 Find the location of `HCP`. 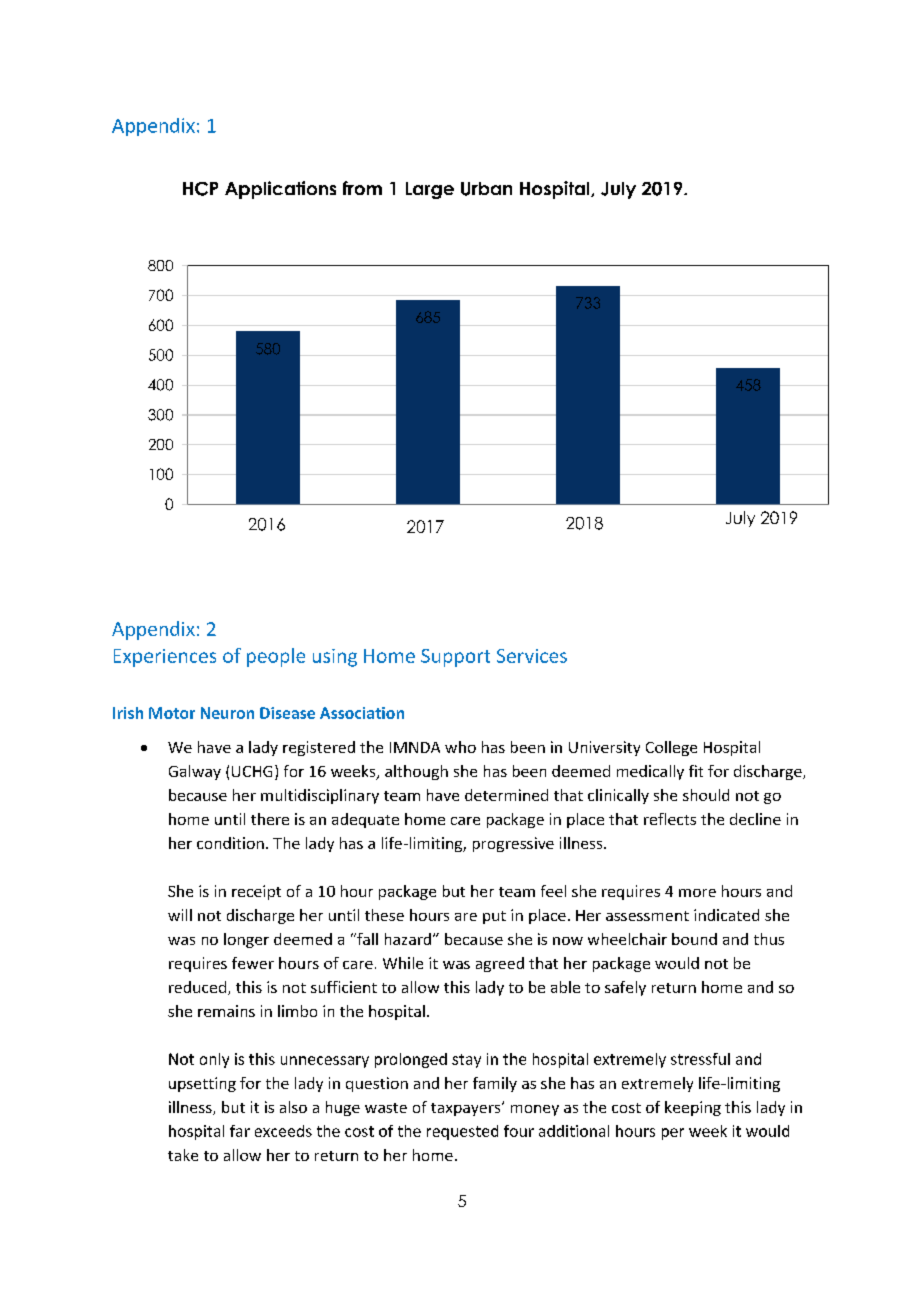

HCP is located at coordinates (200, 189).
